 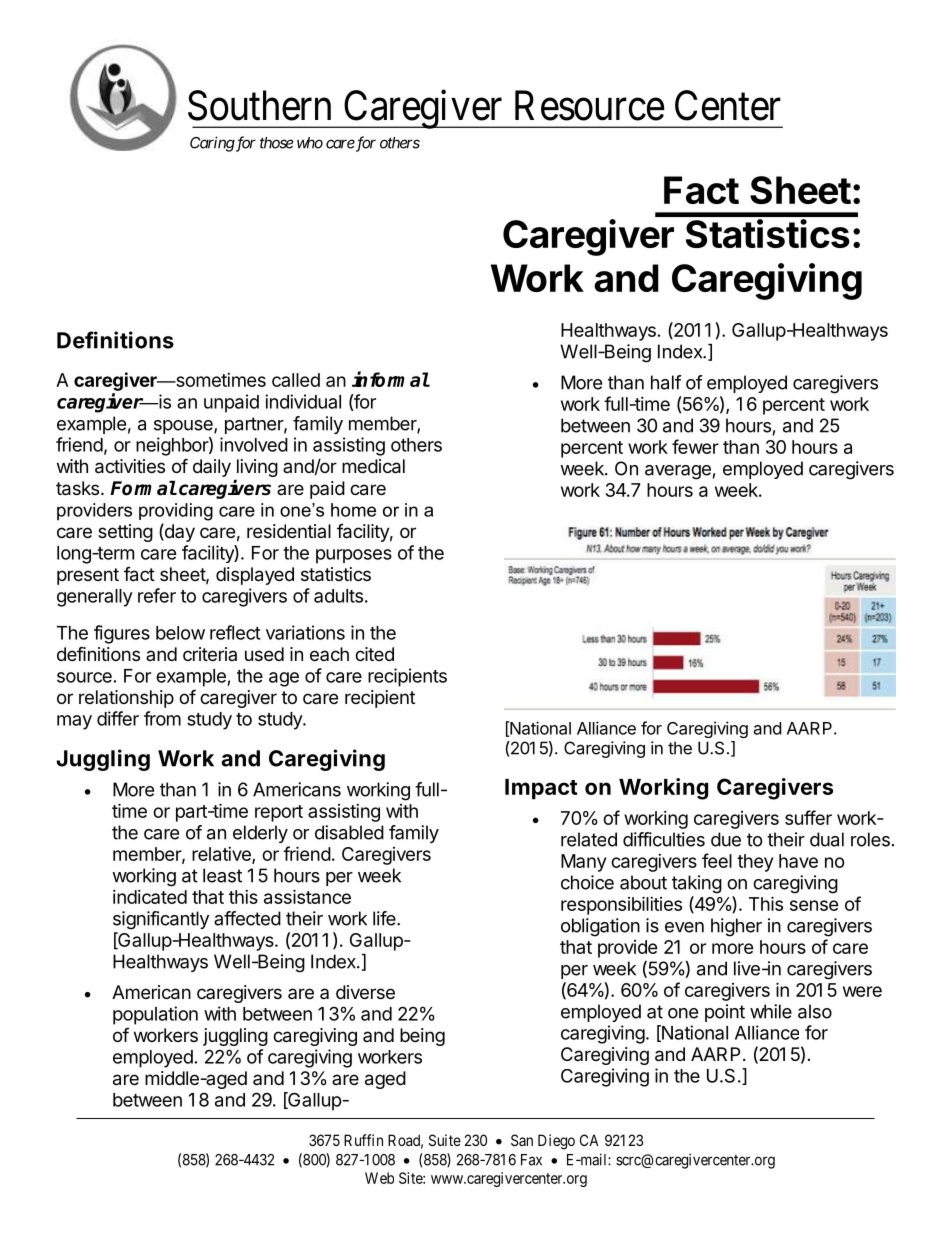 I want to click on Ruffin, so click(x=363, y=1140).
